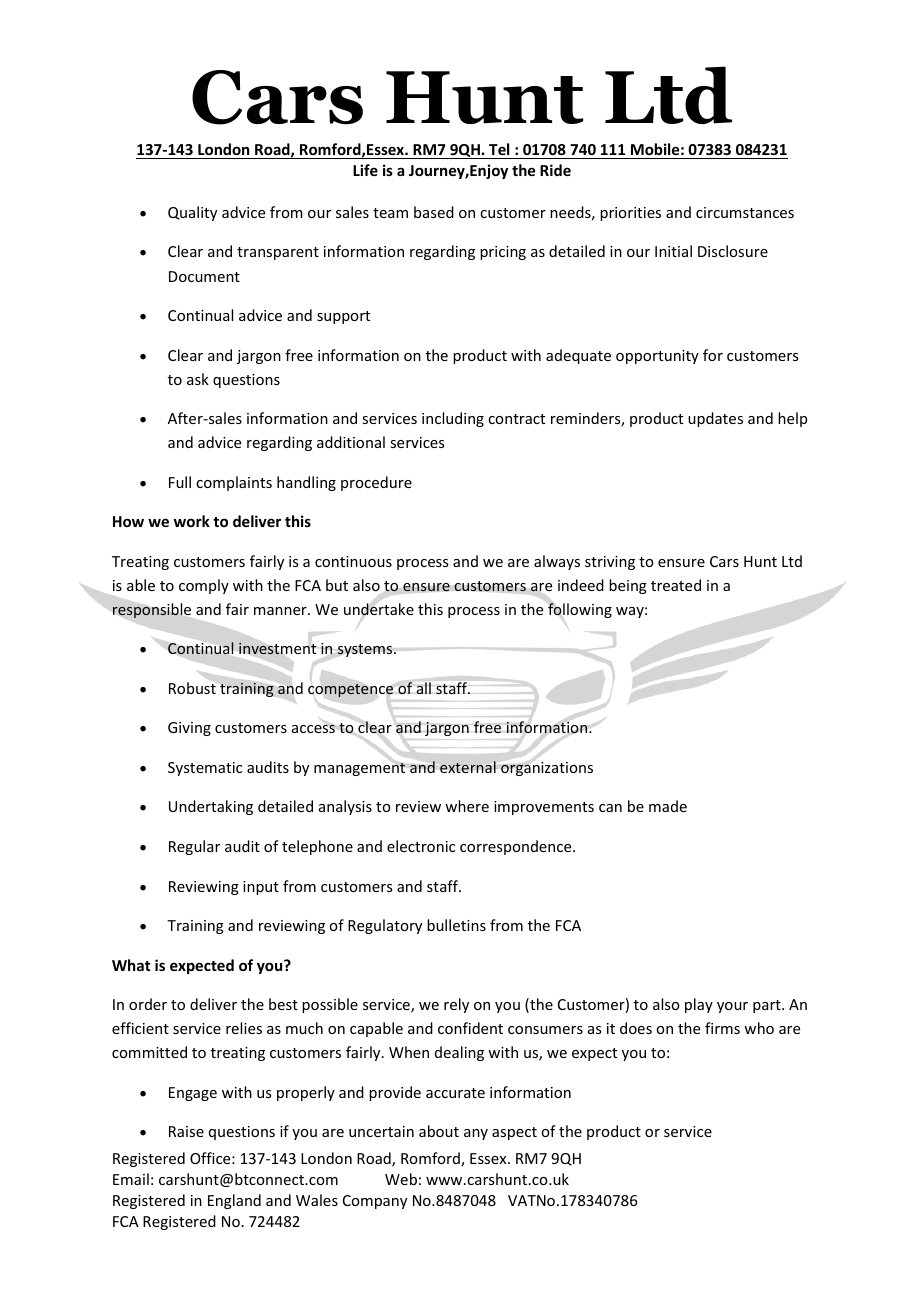  Describe the element at coordinates (376, 483) in the screenshot. I see `procedure` at that location.
